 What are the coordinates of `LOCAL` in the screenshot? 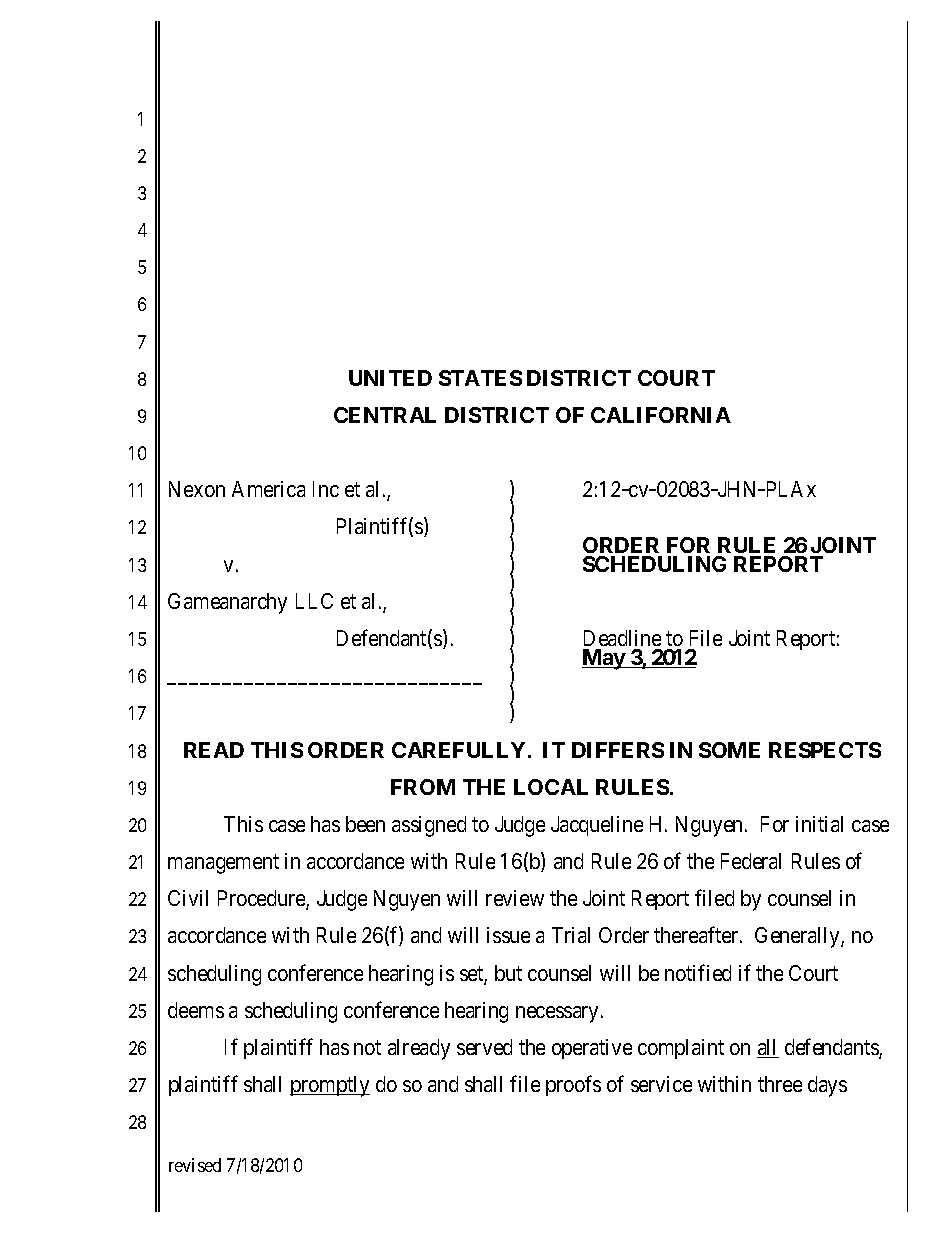 It's located at (551, 787).
